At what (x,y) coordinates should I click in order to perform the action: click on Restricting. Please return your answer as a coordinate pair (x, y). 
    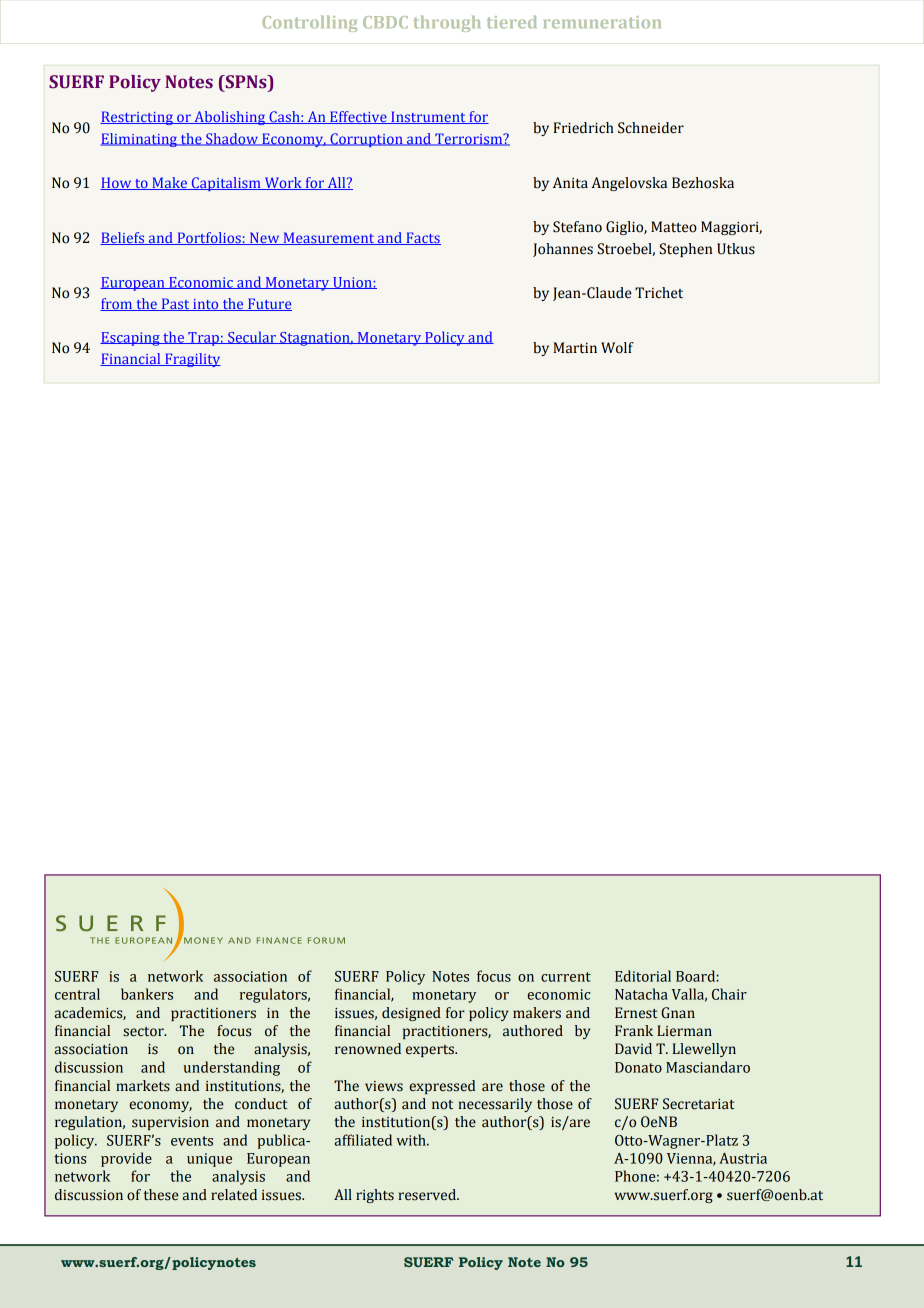
    Looking at the image, I should click on (137, 118).
